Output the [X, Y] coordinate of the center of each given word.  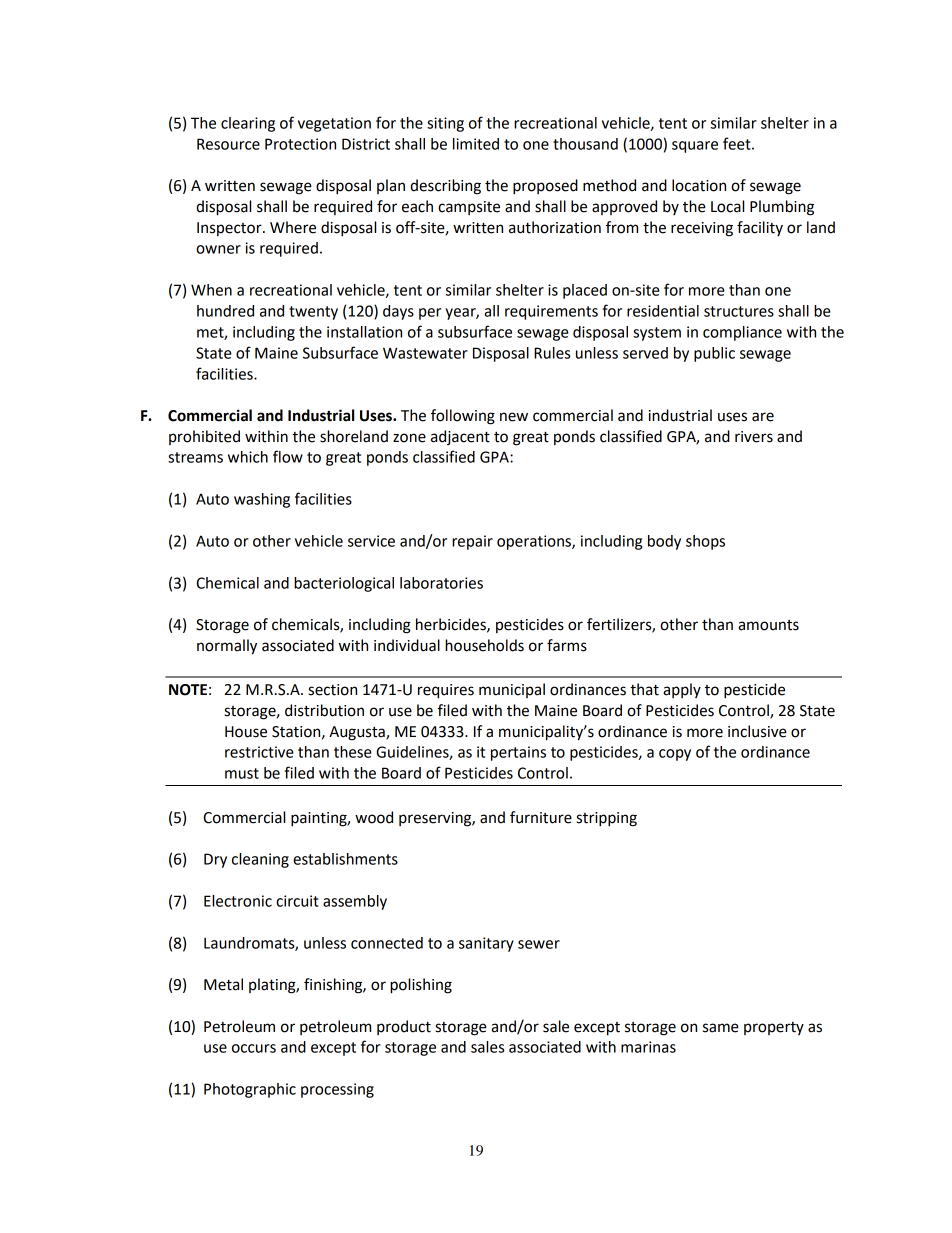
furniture [541, 817]
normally [227, 647]
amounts [768, 625]
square [695, 147]
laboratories [441, 583]
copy [675, 755]
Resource [228, 144]
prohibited [204, 437]
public [714, 354]
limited [476, 144]
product [404, 1027]
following [463, 417]
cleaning [260, 860]
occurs [254, 1048]
